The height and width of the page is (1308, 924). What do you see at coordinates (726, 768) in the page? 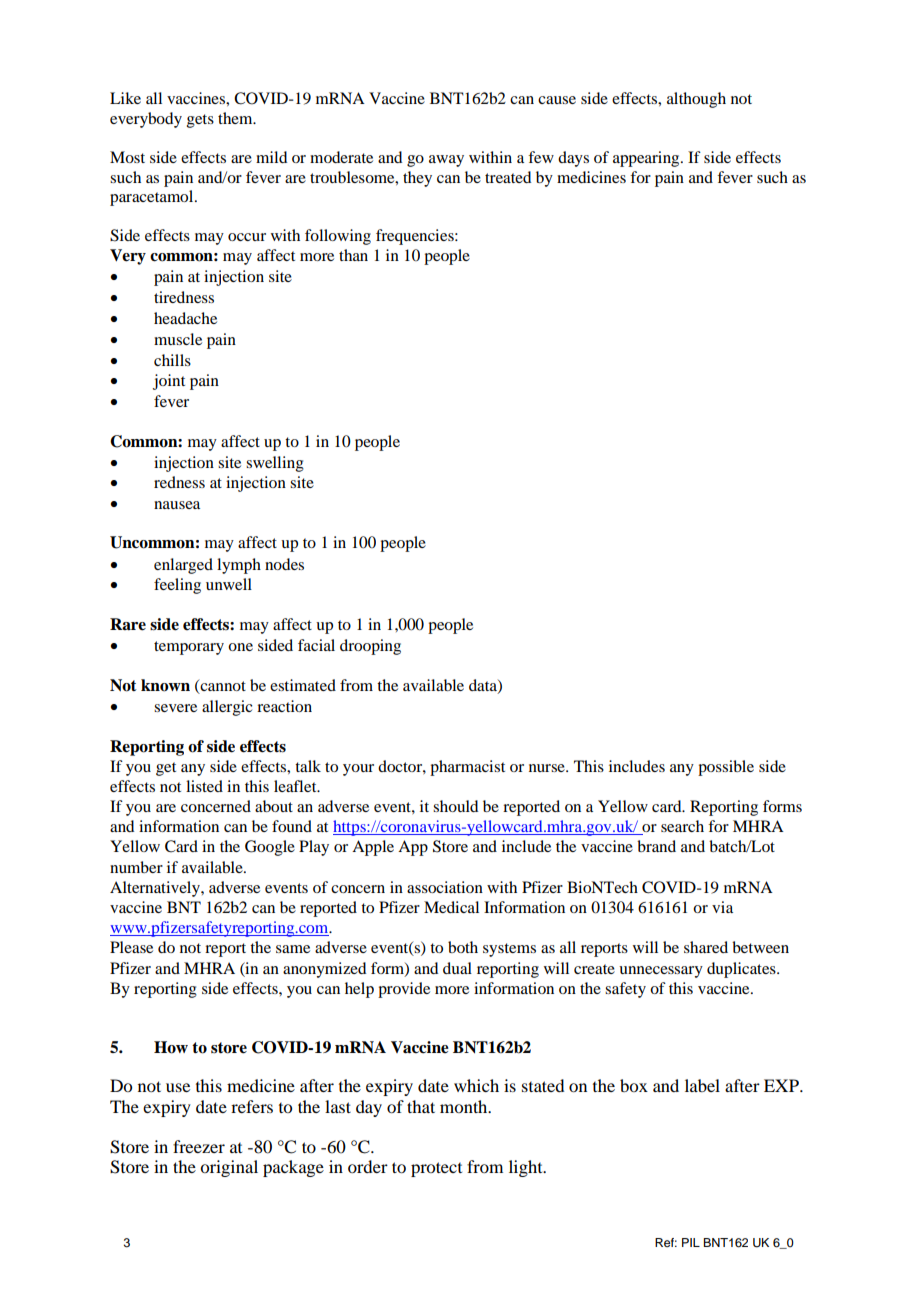
I see `possible` at bounding box center [726, 768].
